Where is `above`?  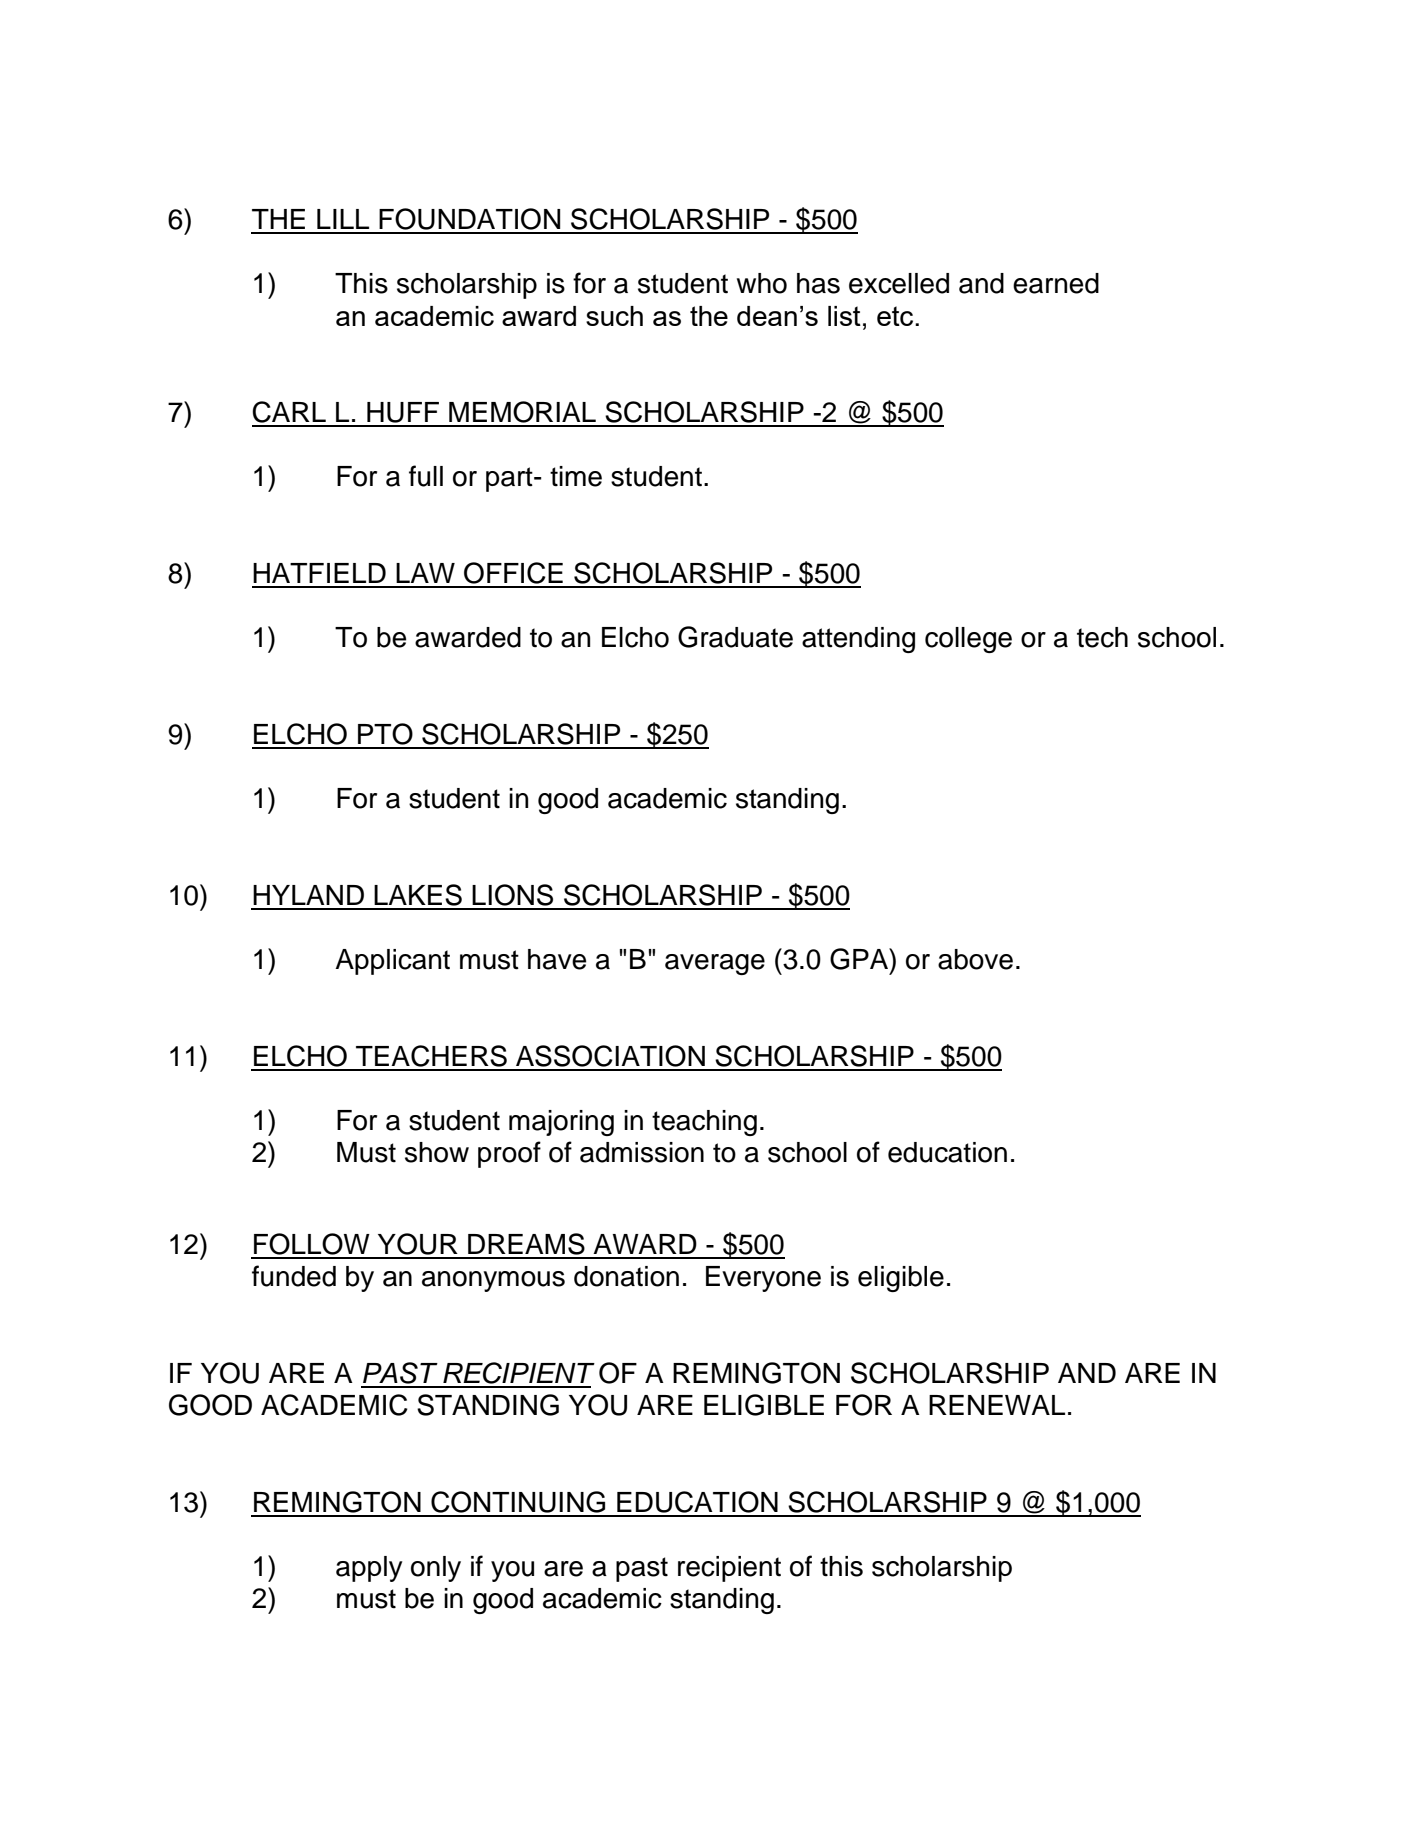 above is located at coordinates (975, 959).
